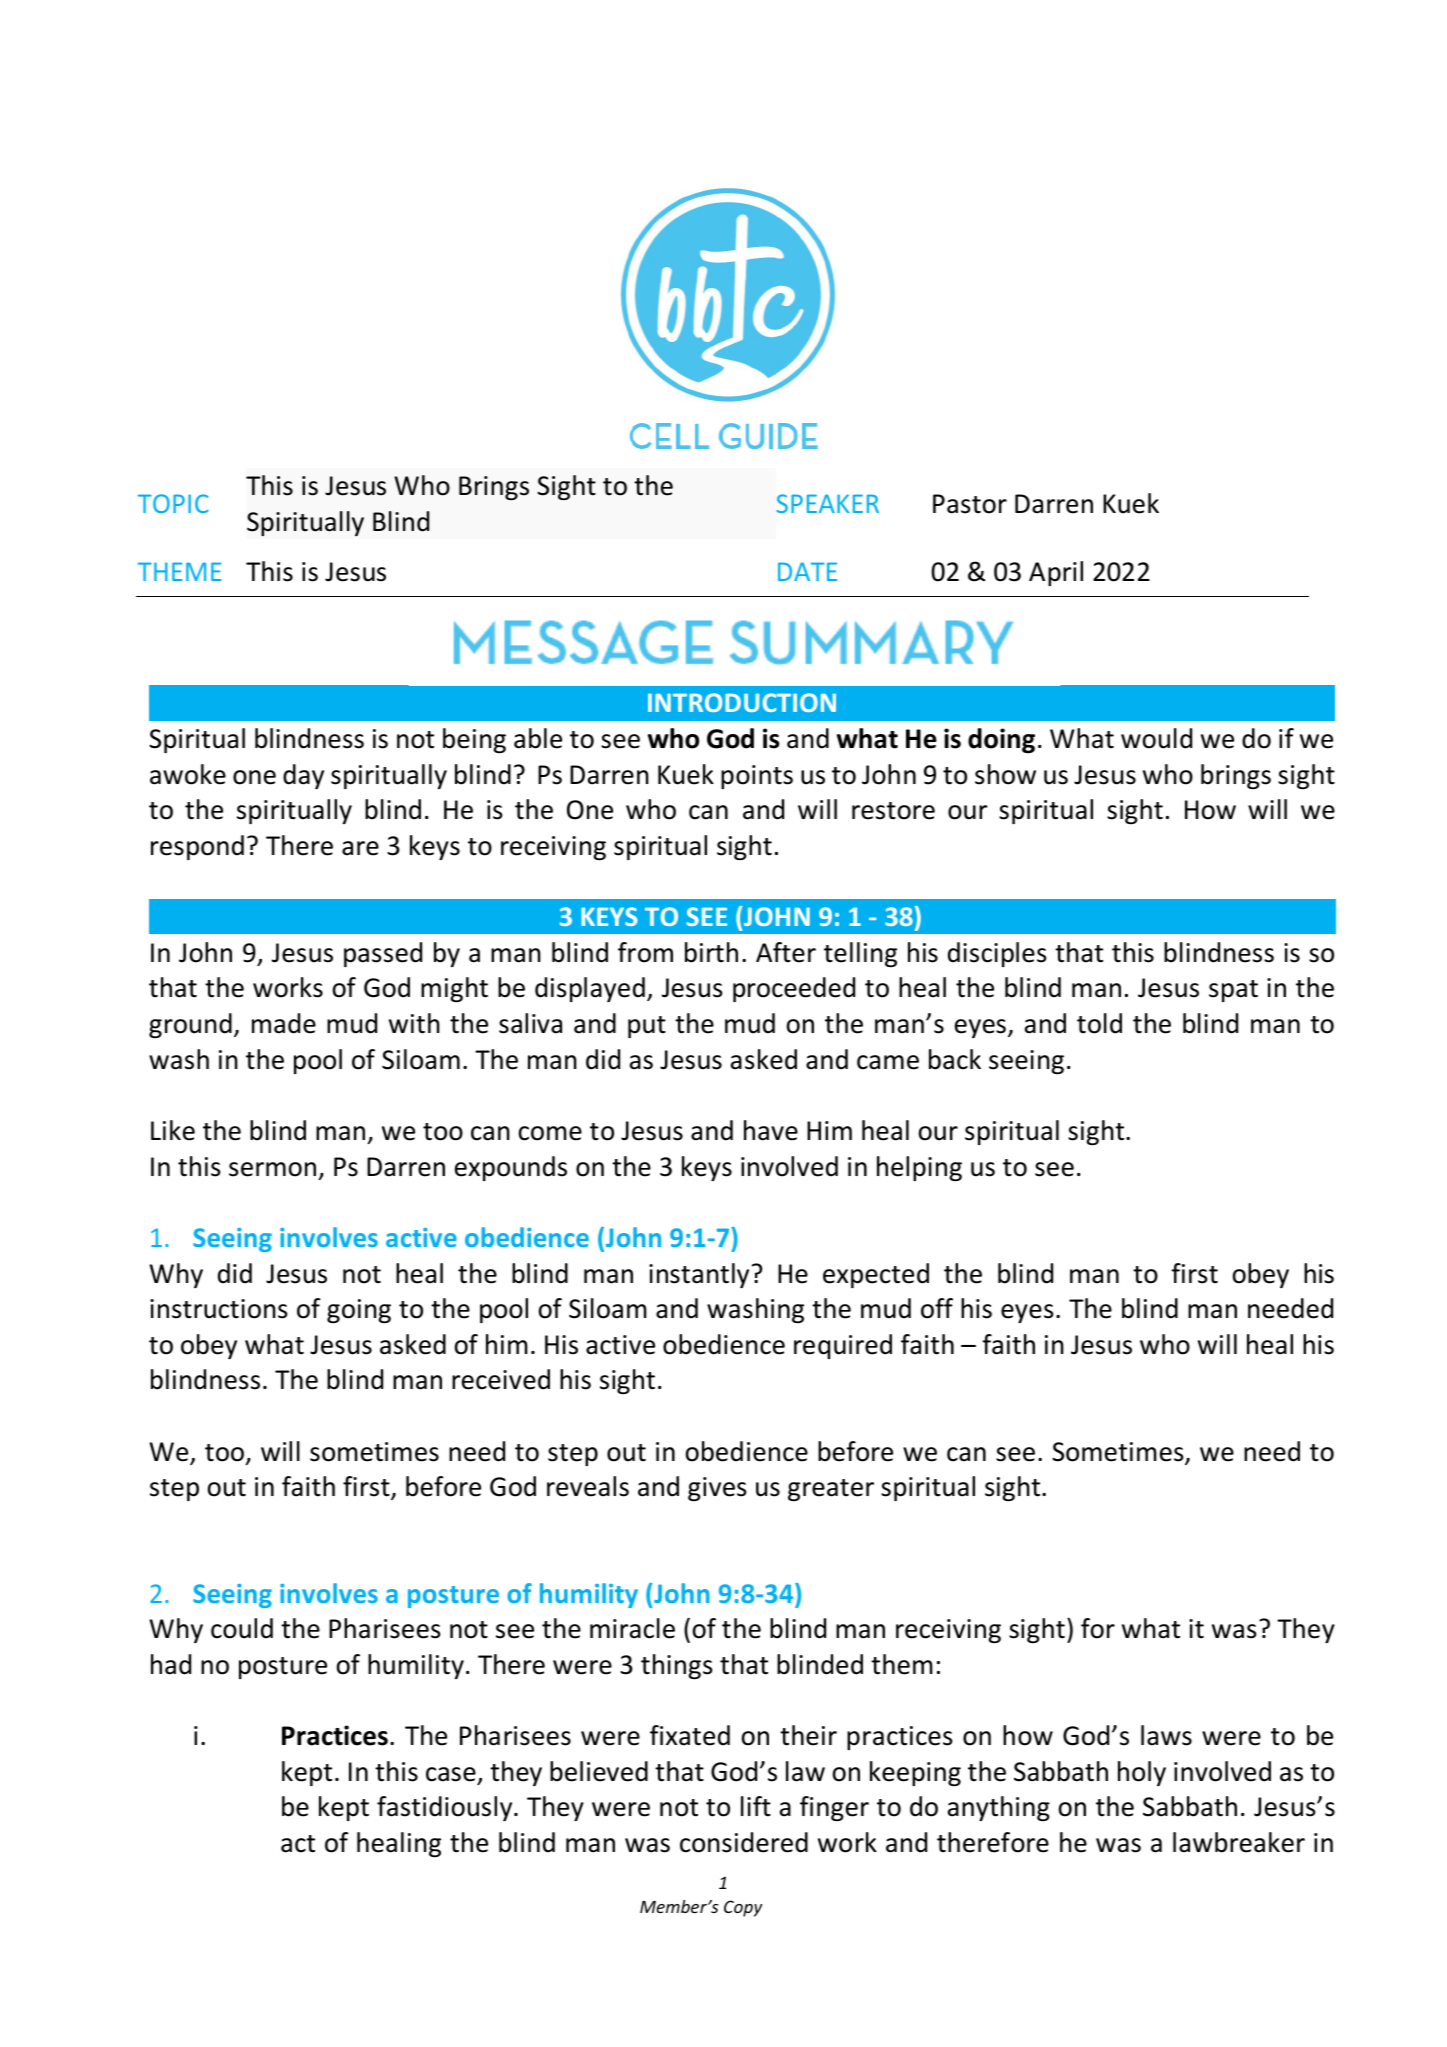 The height and width of the screenshot is (2047, 1447). Describe the element at coordinates (744, 1842) in the screenshot. I see `considered` at that location.
